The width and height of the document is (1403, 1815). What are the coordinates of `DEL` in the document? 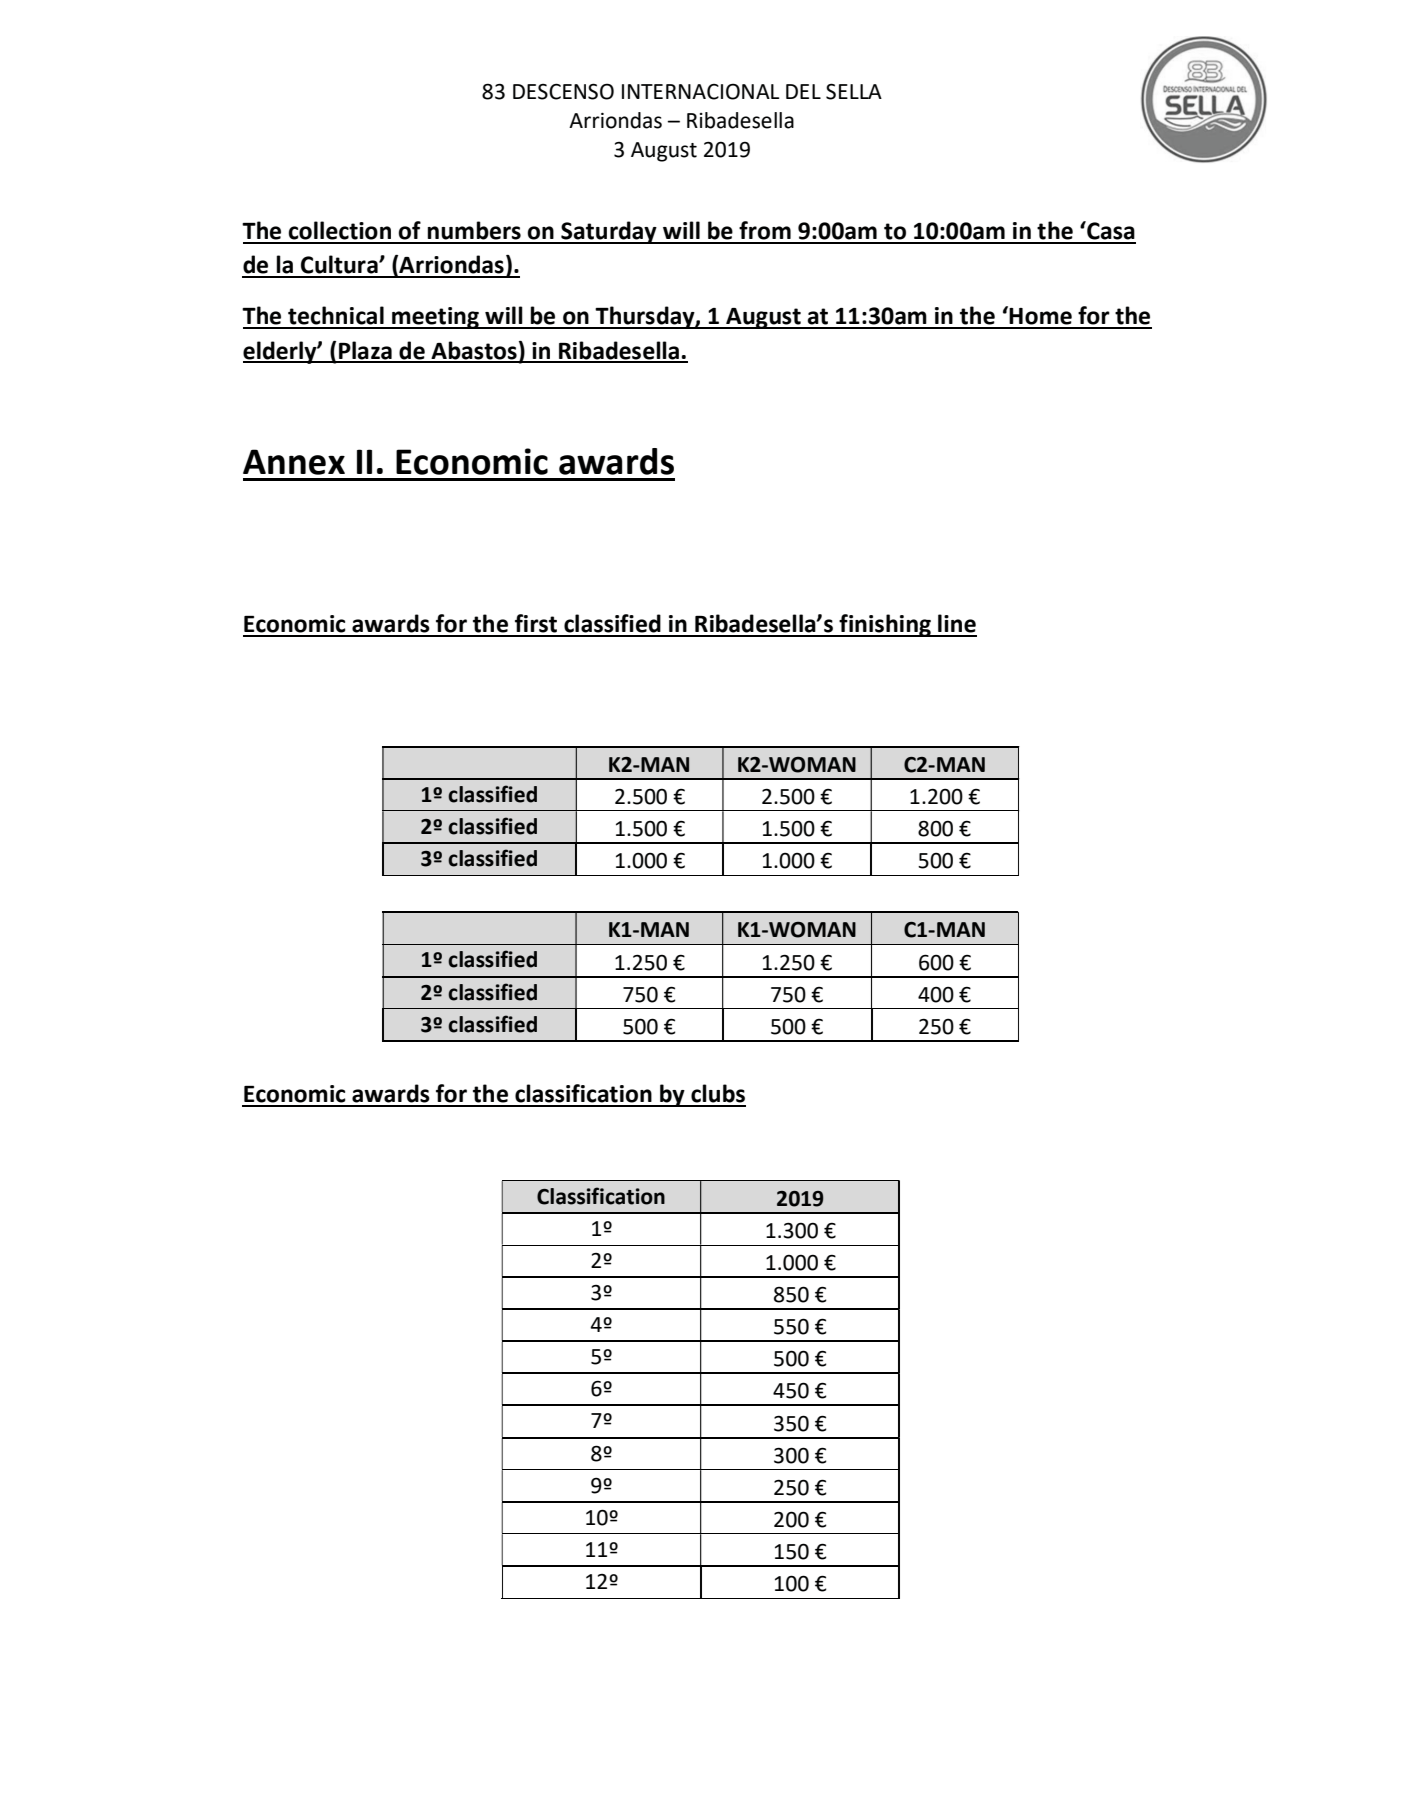 It's located at (803, 91).
